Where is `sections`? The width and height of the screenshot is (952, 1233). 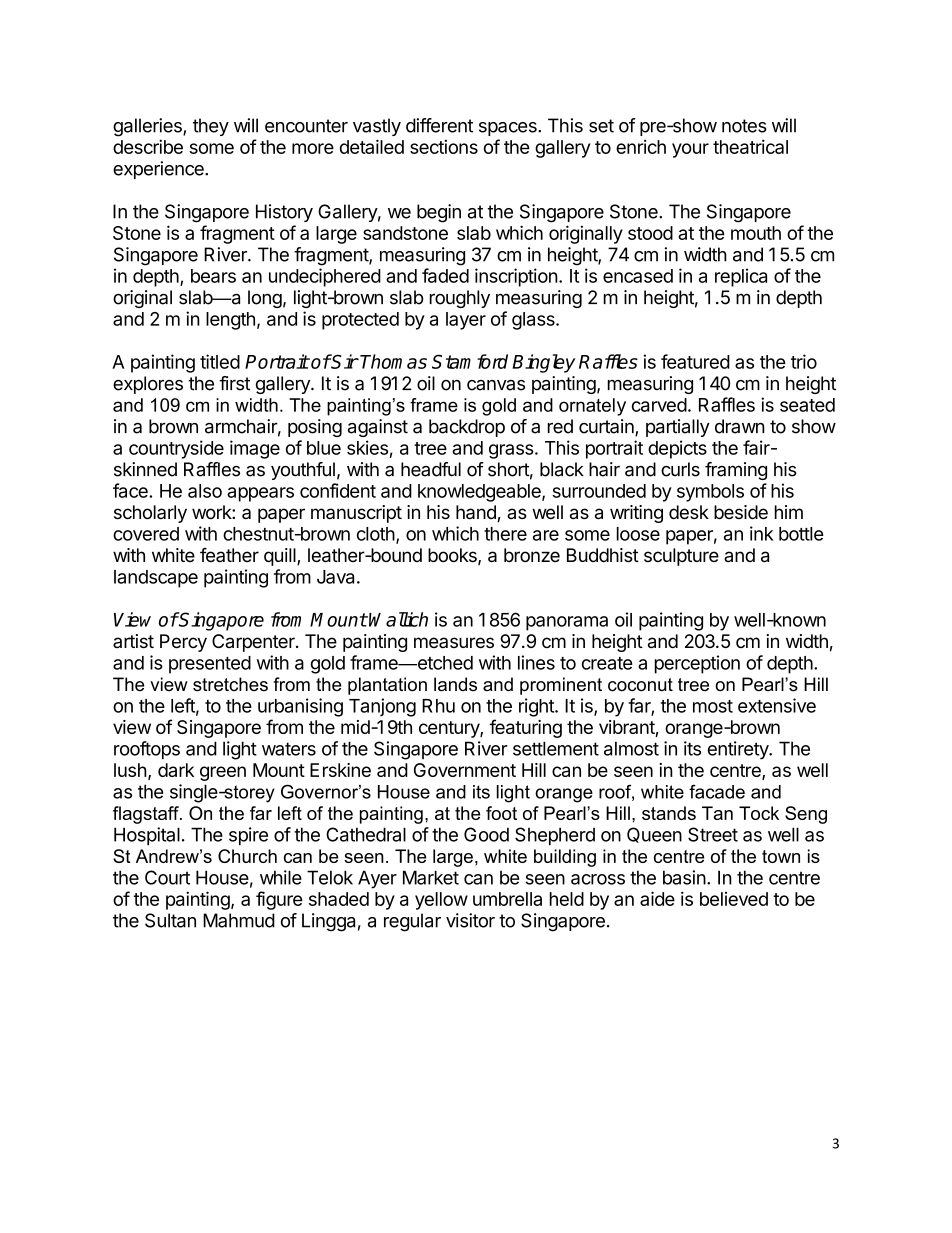 sections is located at coordinates (444, 147).
